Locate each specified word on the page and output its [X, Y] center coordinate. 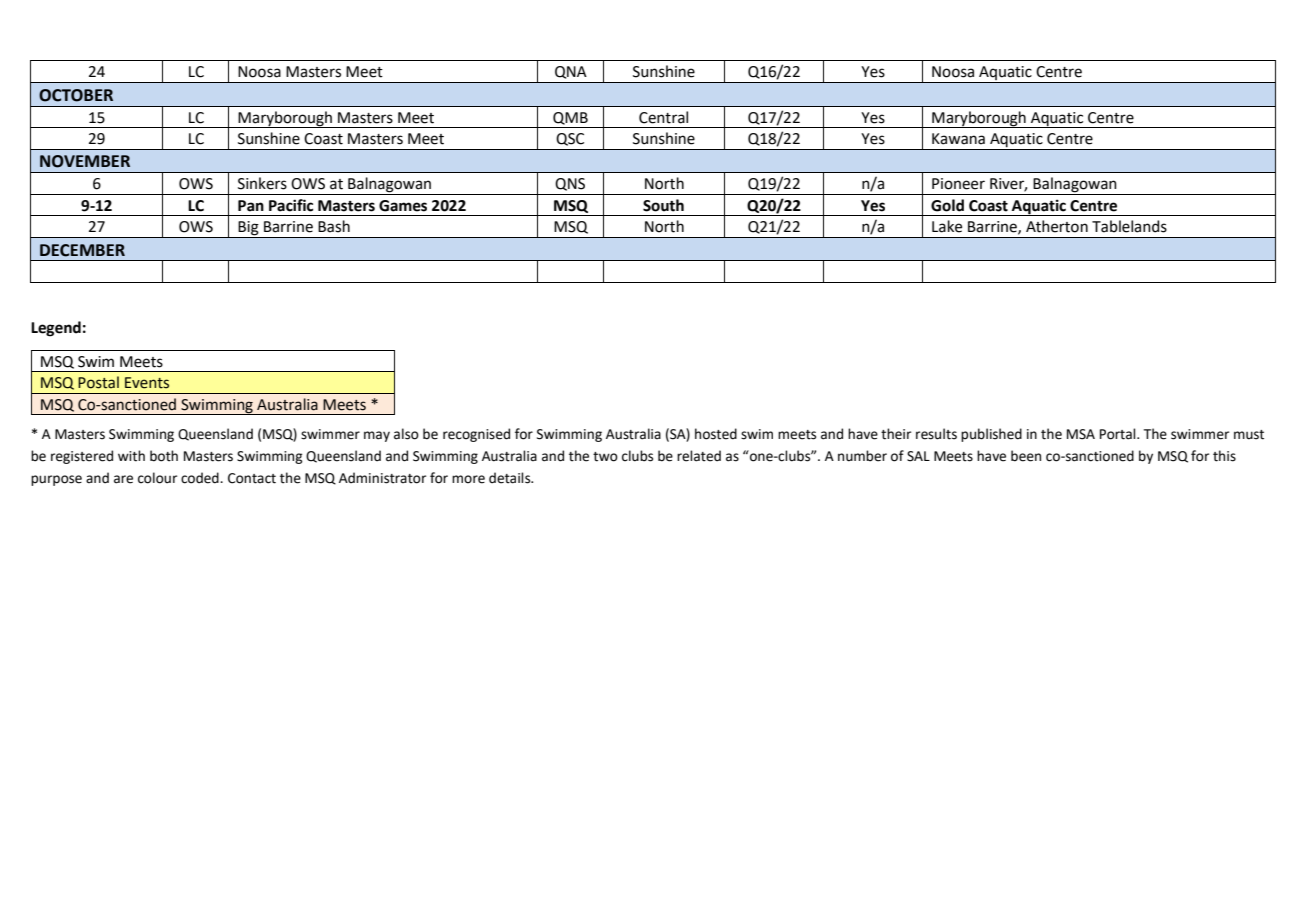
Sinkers [262, 183]
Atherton [1057, 226]
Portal [1119, 434]
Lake [947, 226]
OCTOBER [76, 95]
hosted [716, 434]
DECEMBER [82, 250]
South [663, 205]
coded [201, 478]
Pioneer [958, 184]
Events [147, 383]
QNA [571, 72]
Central [663, 117]
